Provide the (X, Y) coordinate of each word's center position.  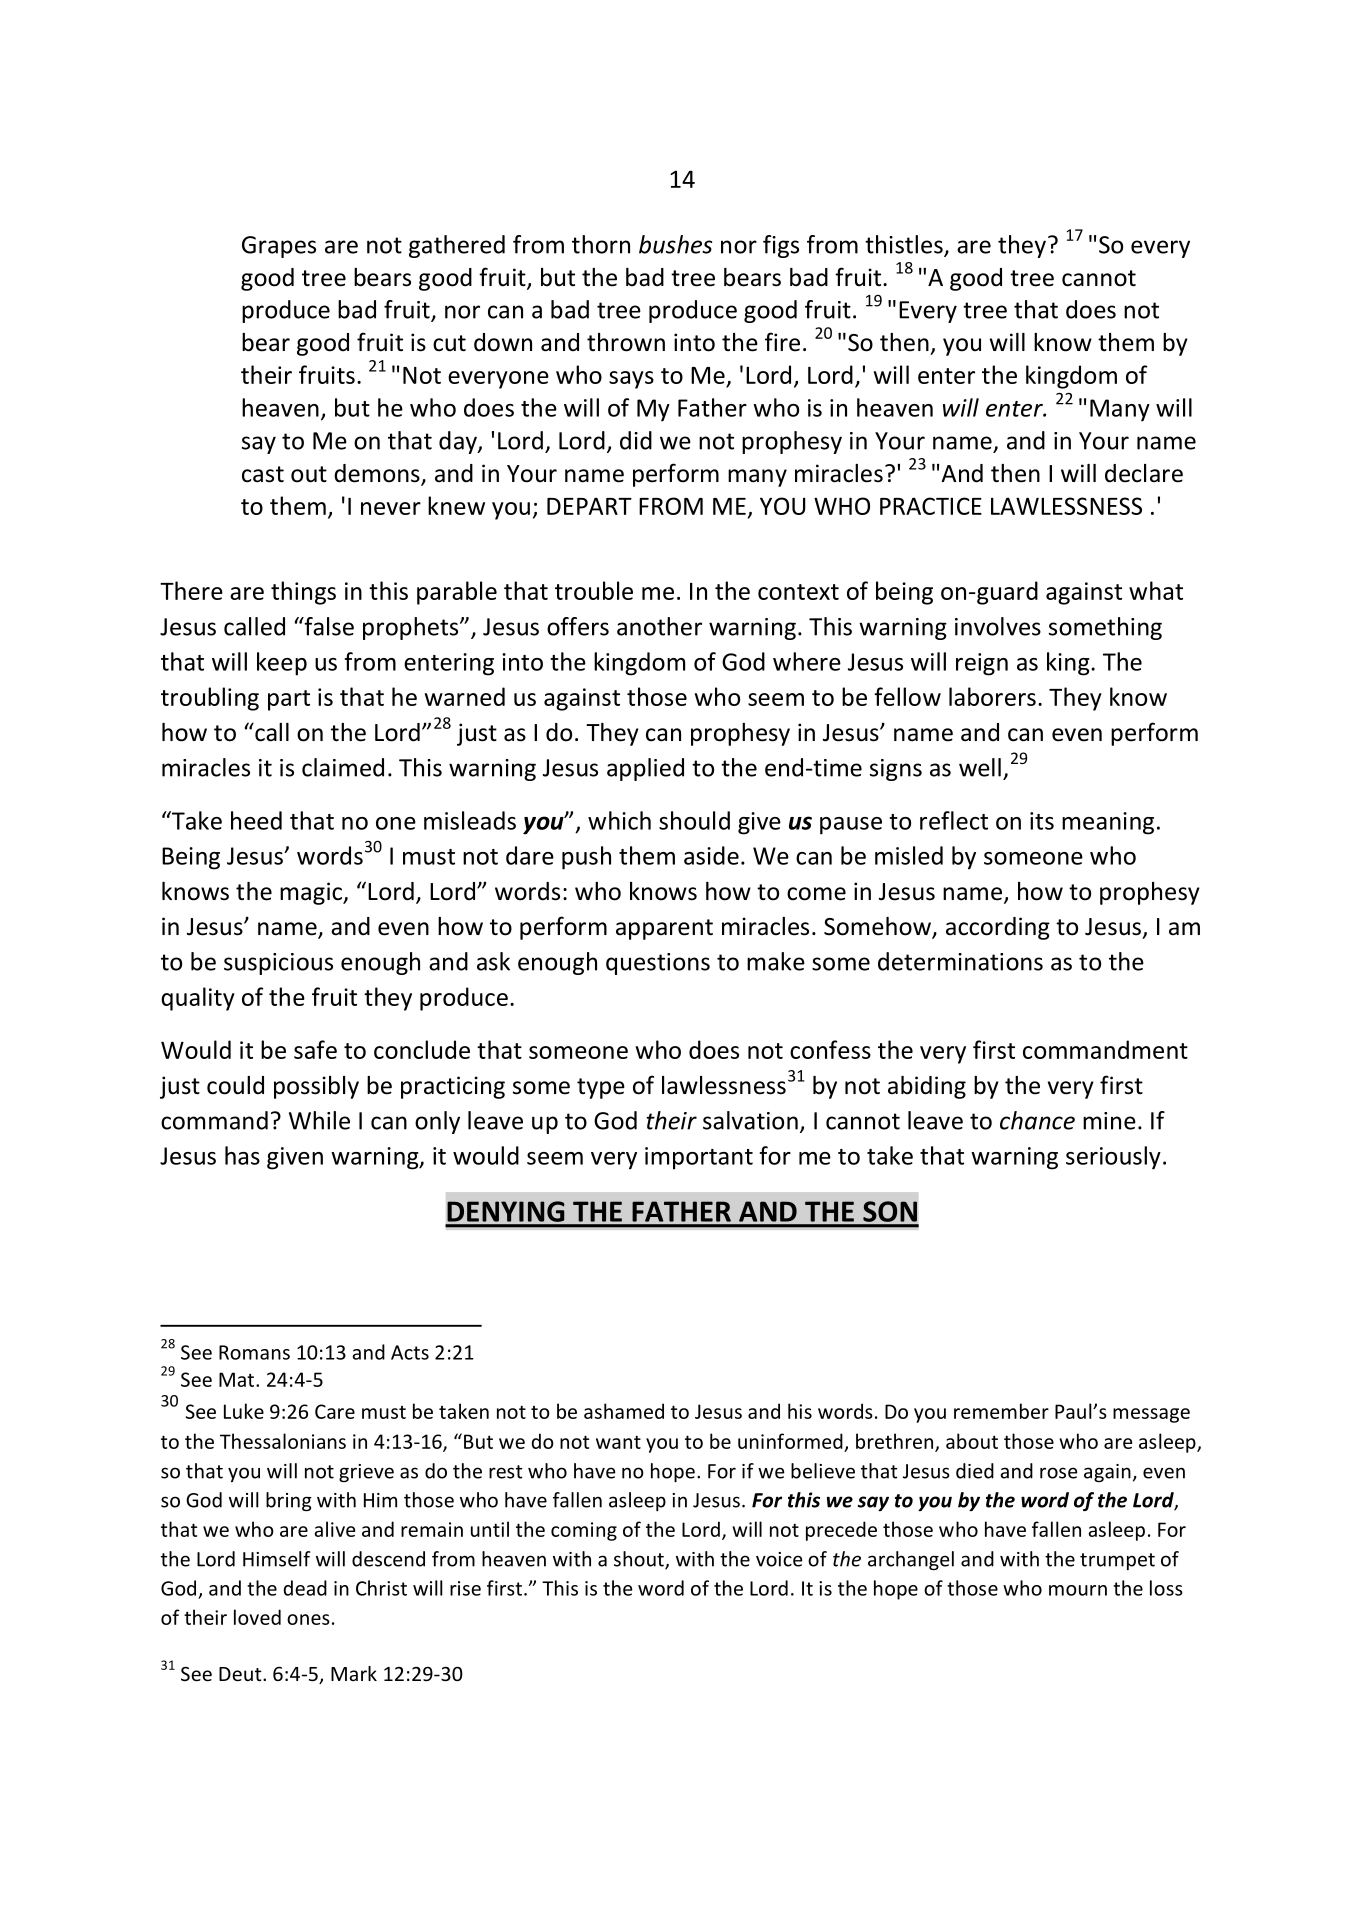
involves (998, 626)
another (659, 626)
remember (1001, 1411)
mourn (1078, 1590)
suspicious (278, 964)
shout (640, 1560)
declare (1144, 473)
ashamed (624, 1411)
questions (658, 964)
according (998, 928)
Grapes (279, 247)
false (328, 626)
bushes (675, 244)
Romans (254, 1352)
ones (308, 1619)
